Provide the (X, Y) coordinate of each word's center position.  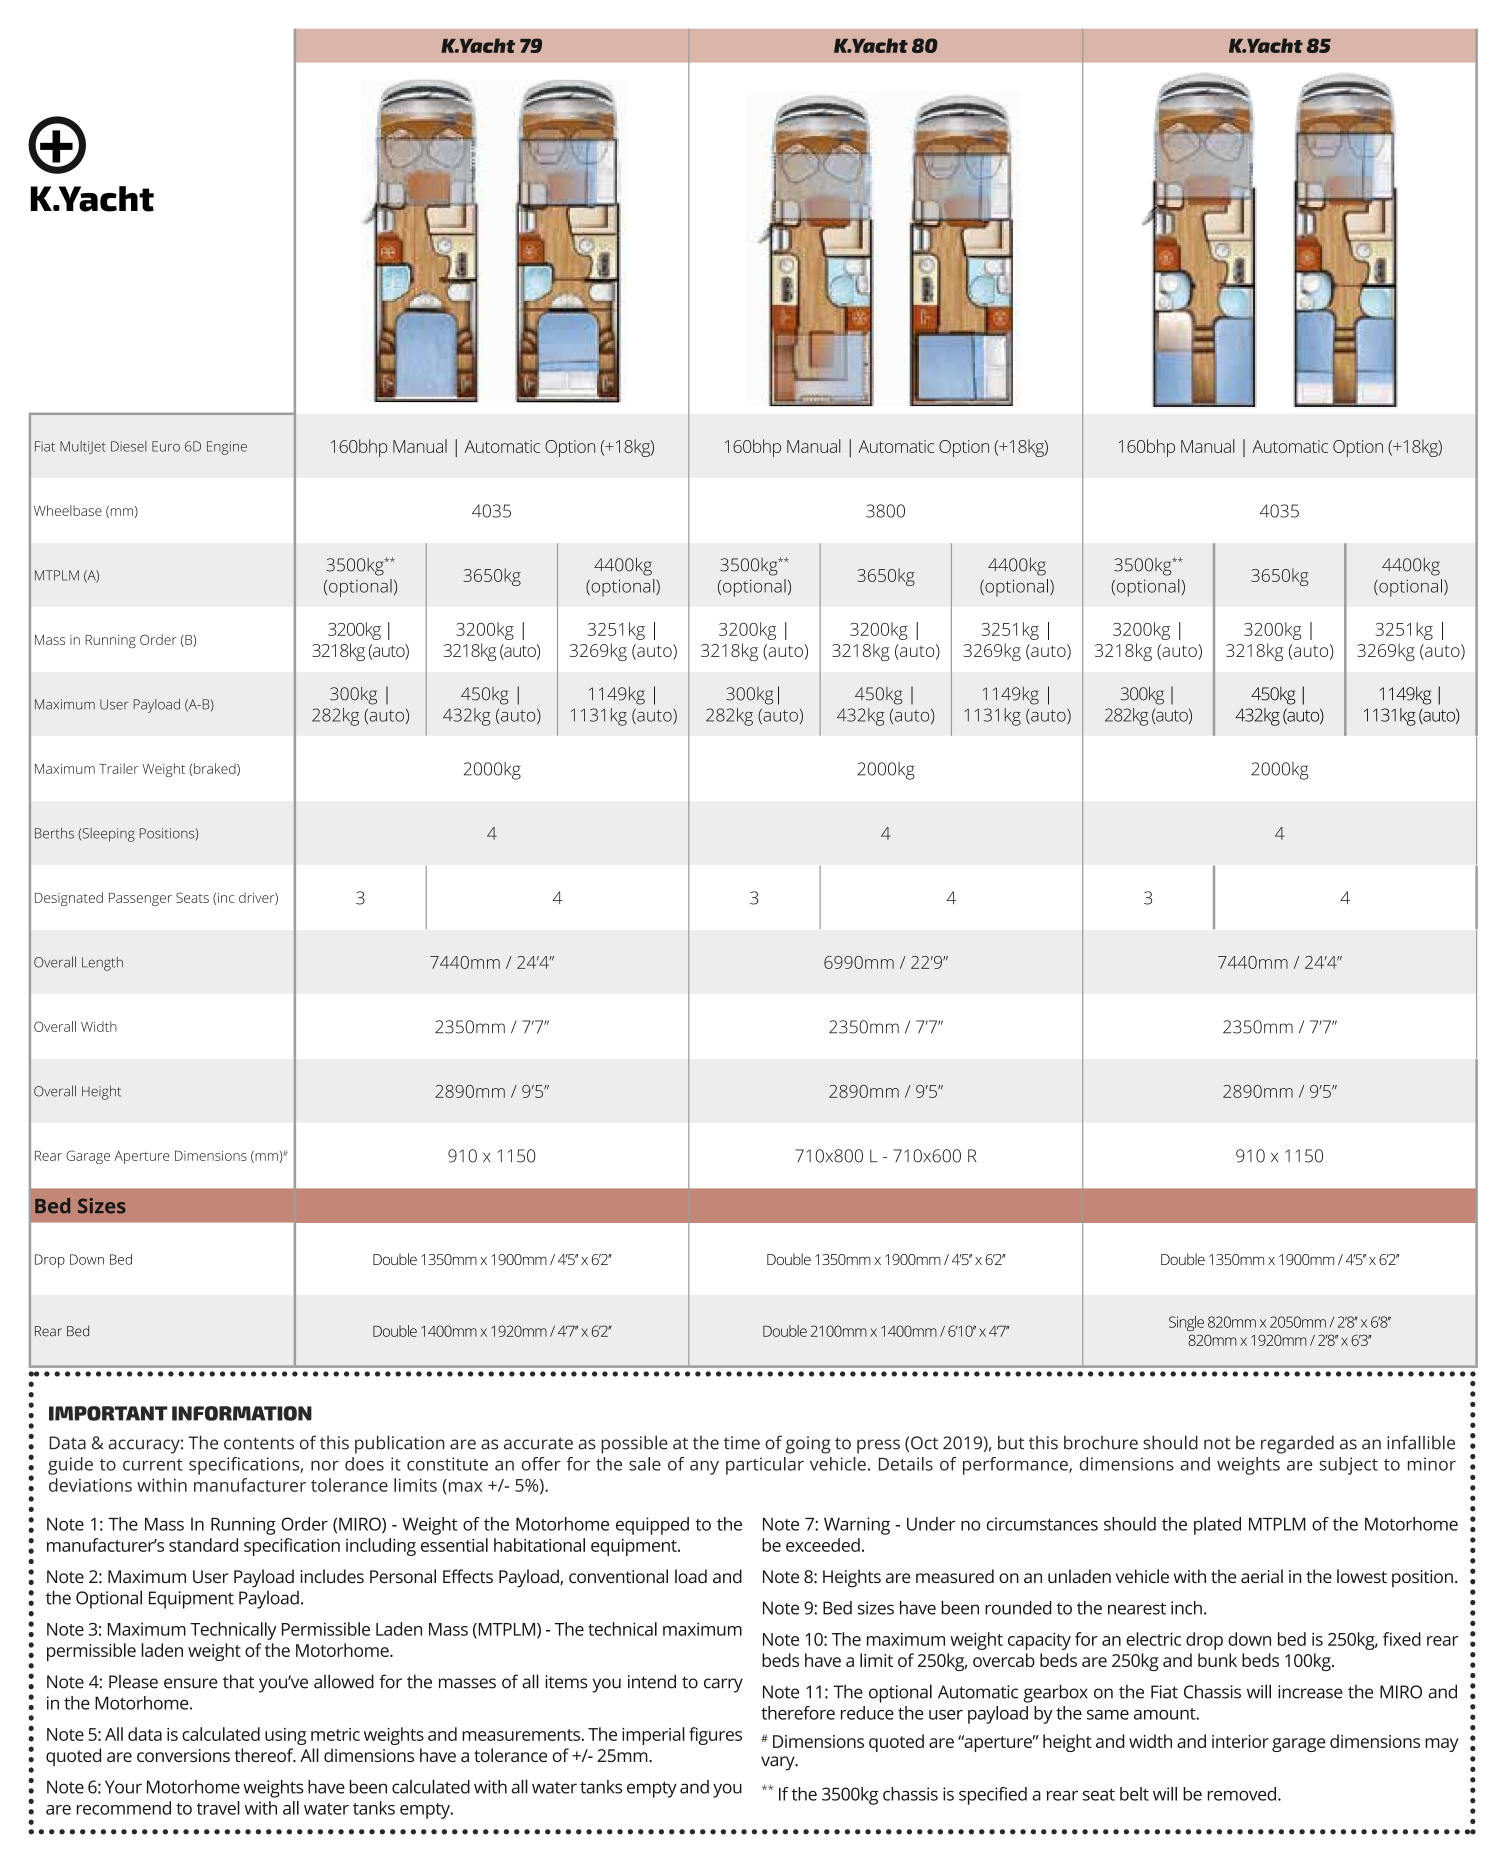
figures (715, 1736)
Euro (166, 446)
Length (102, 964)
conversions (183, 1755)
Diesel (129, 446)
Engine (227, 448)
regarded (1297, 1444)
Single (1186, 1323)
